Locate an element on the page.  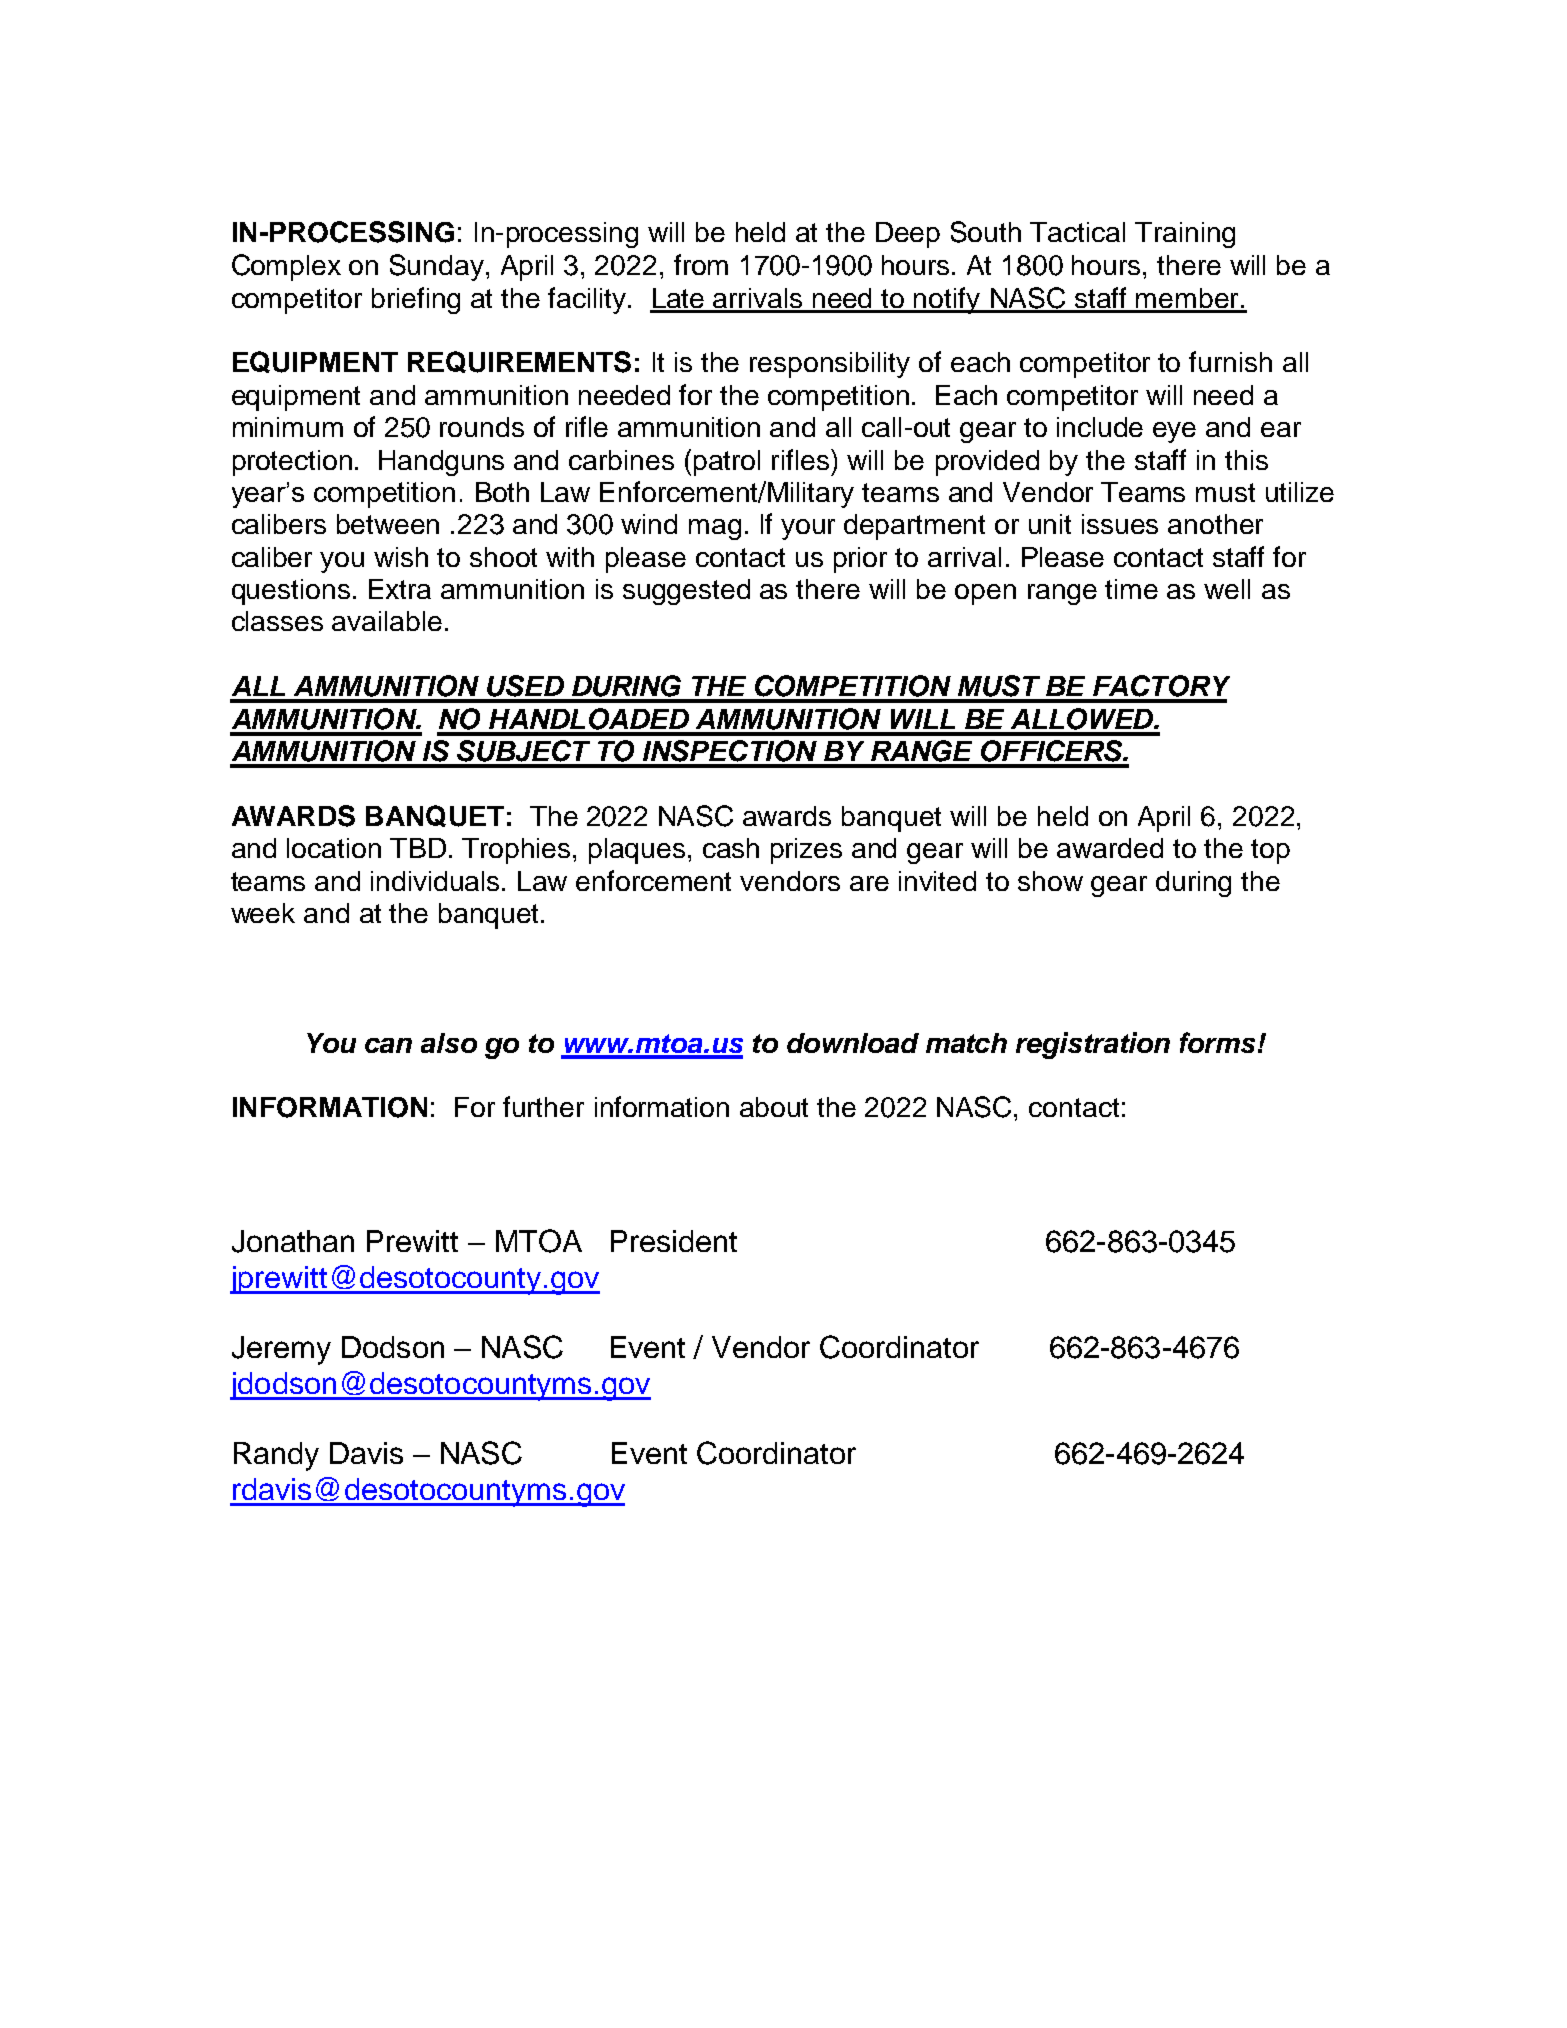
awarded is located at coordinates (1110, 848).
